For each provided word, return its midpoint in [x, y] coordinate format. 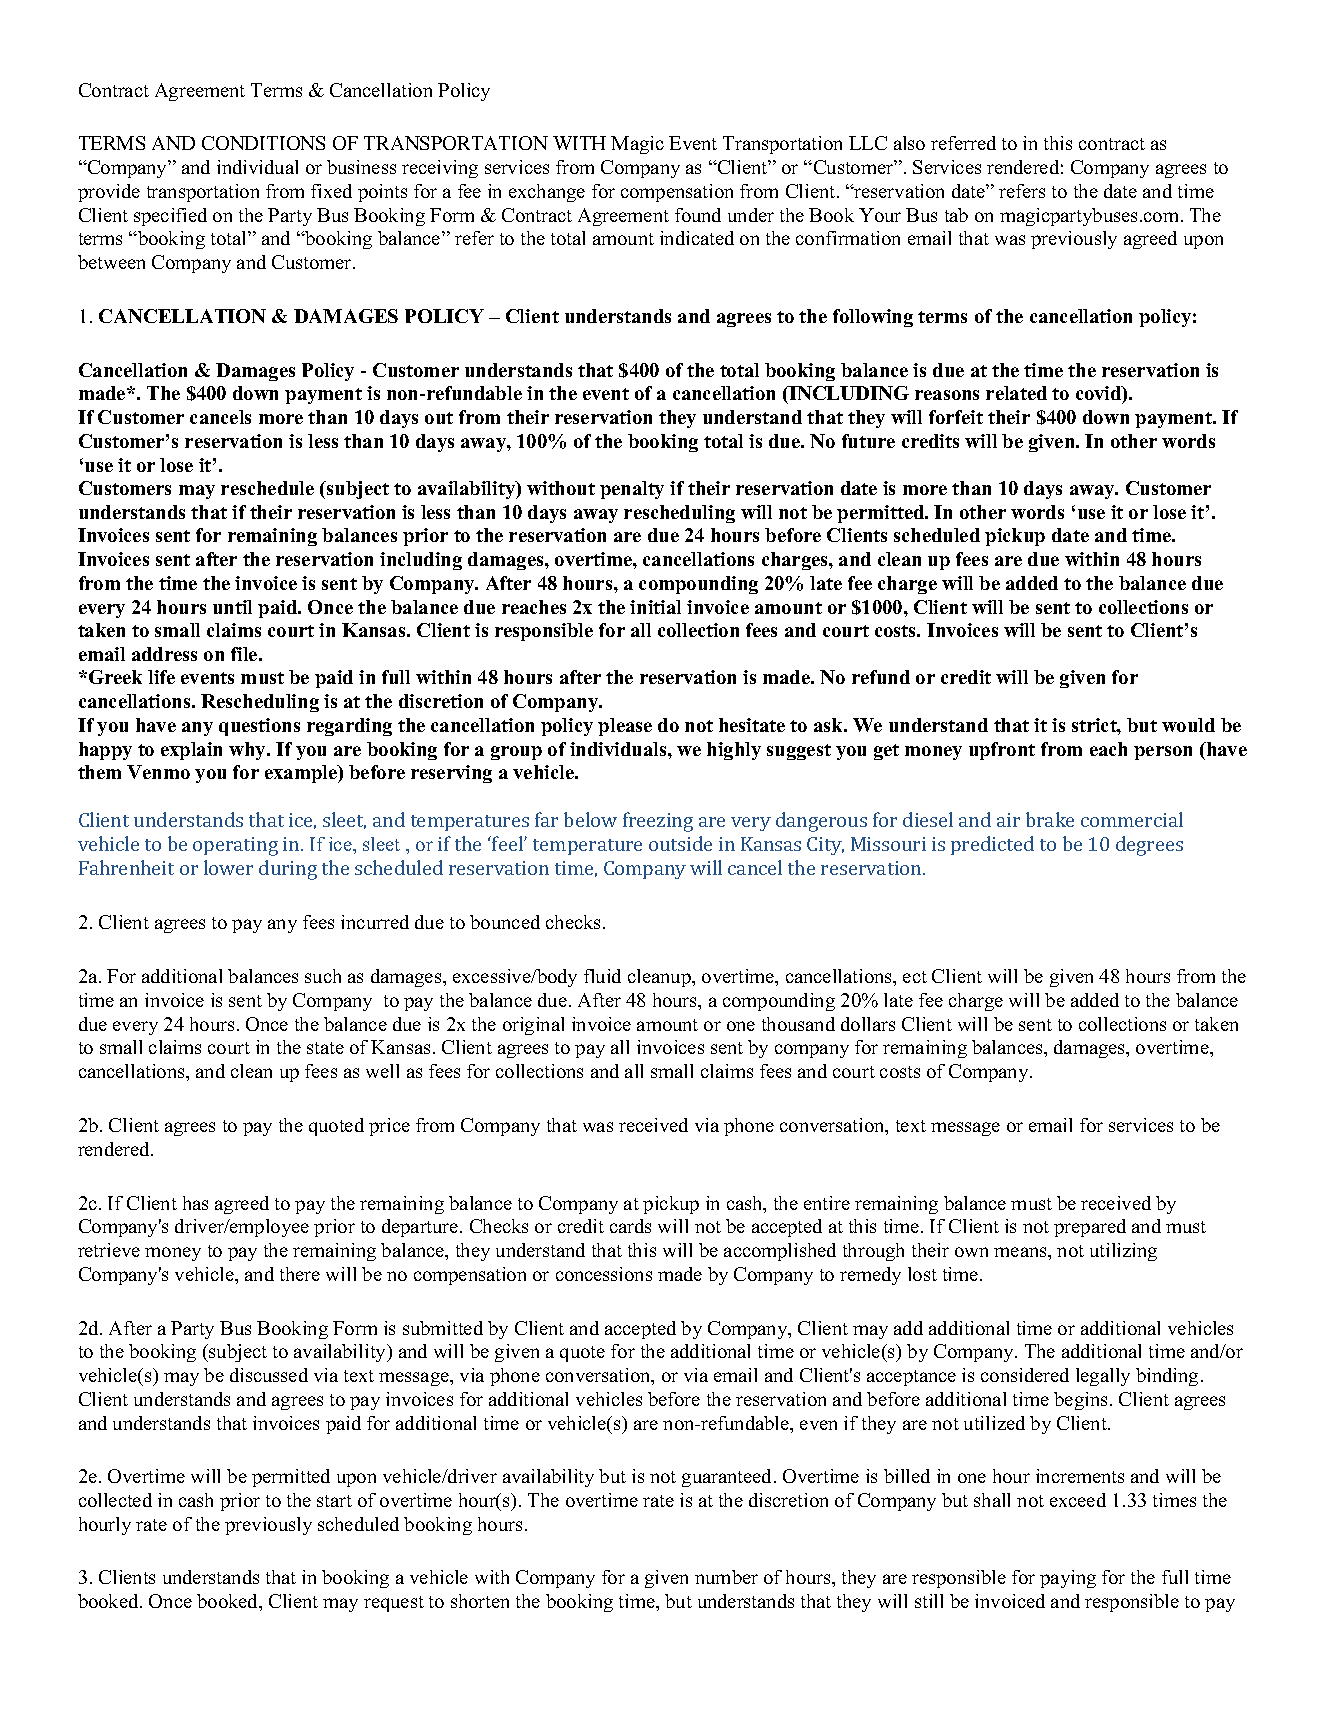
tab [956, 215]
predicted [992, 845]
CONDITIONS [263, 143]
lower [228, 867]
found [698, 215]
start [334, 1501]
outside [680, 843]
